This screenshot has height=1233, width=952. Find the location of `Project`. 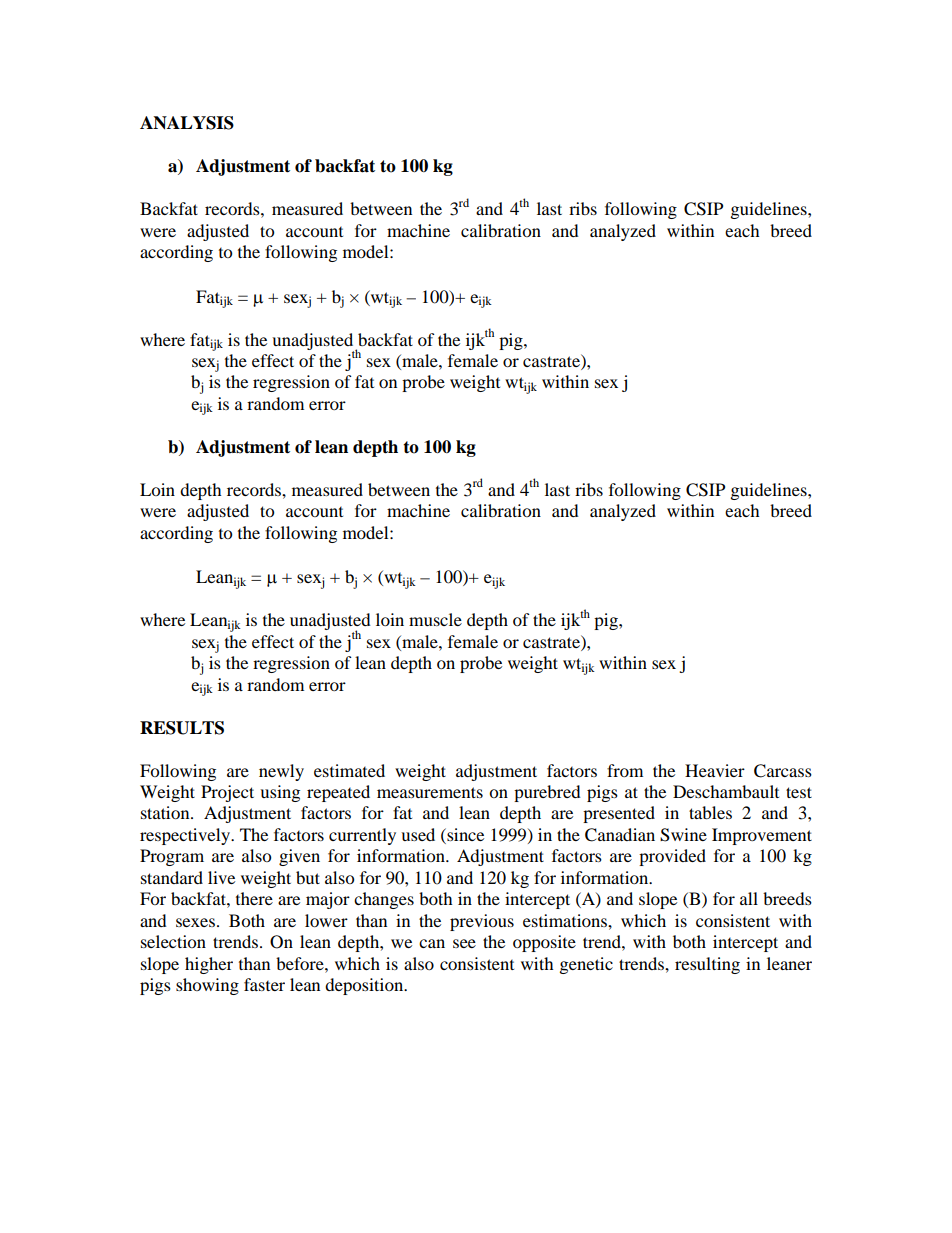

Project is located at coordinates (227, 793).
